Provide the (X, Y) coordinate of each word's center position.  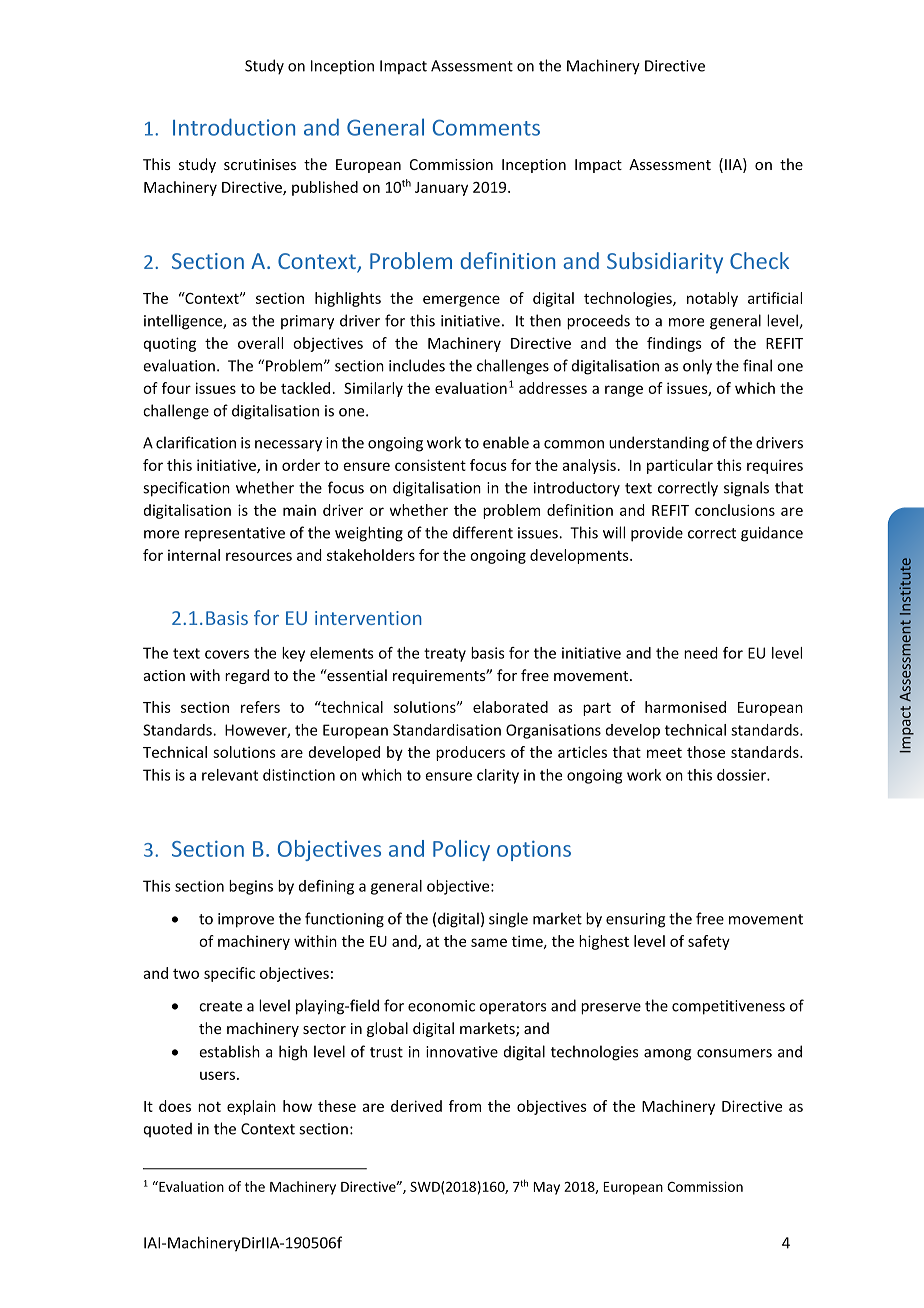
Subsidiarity (665, 263)
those (706, 752)
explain (251, 1107)
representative (235, 534)
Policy (461, 850)
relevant (230, 775)
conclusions (735, 510)
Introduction (234, 127)
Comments (486, 127)
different (483, 532)
